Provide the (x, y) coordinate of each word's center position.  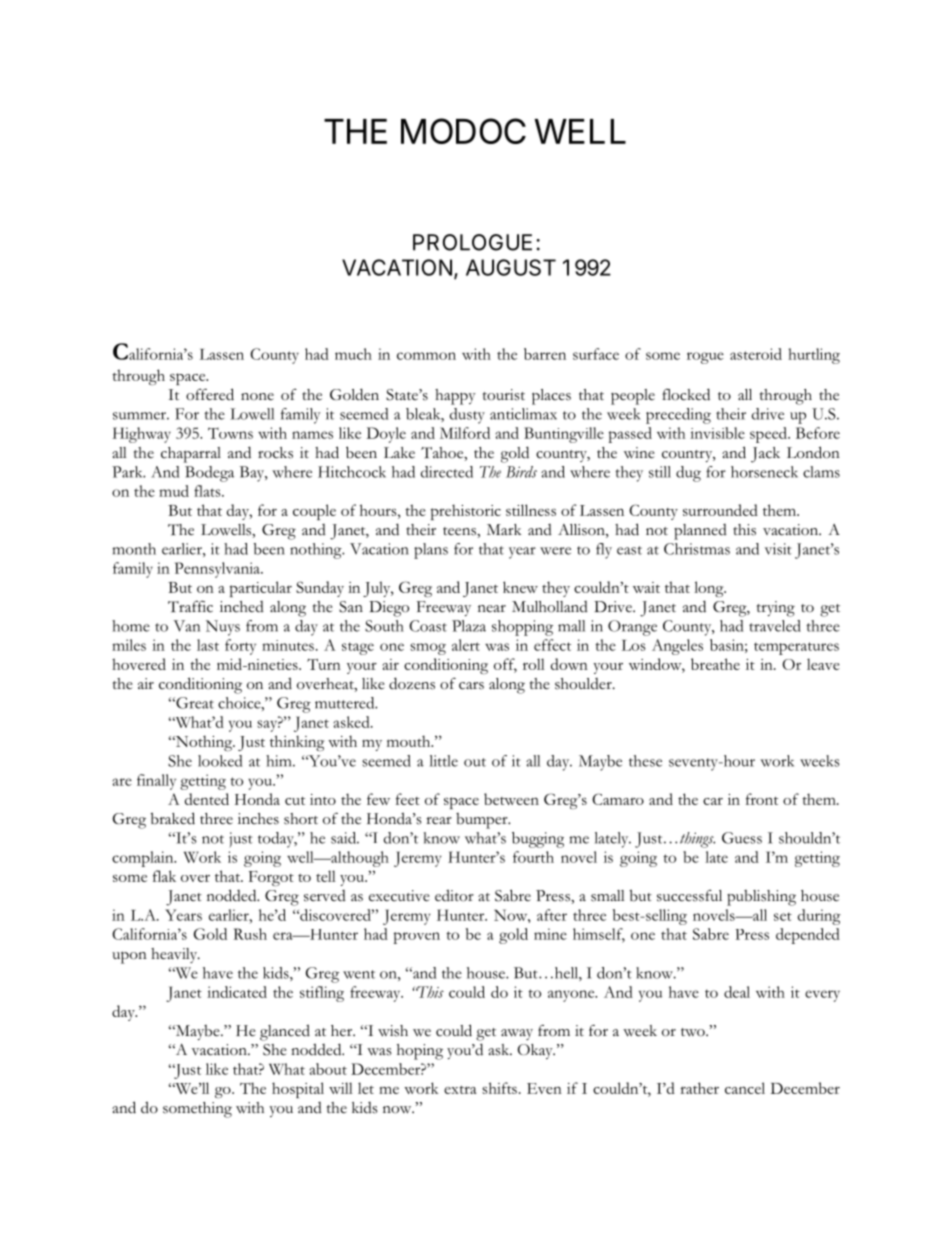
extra (460, 1089)
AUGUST (511, 267)
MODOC (463, 131)
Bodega (209, 474)
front (762, 799)
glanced (285, 1032)
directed (447, 472)
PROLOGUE (472, 242)
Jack (765, 455)
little (444, 761)
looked (220, 761)
